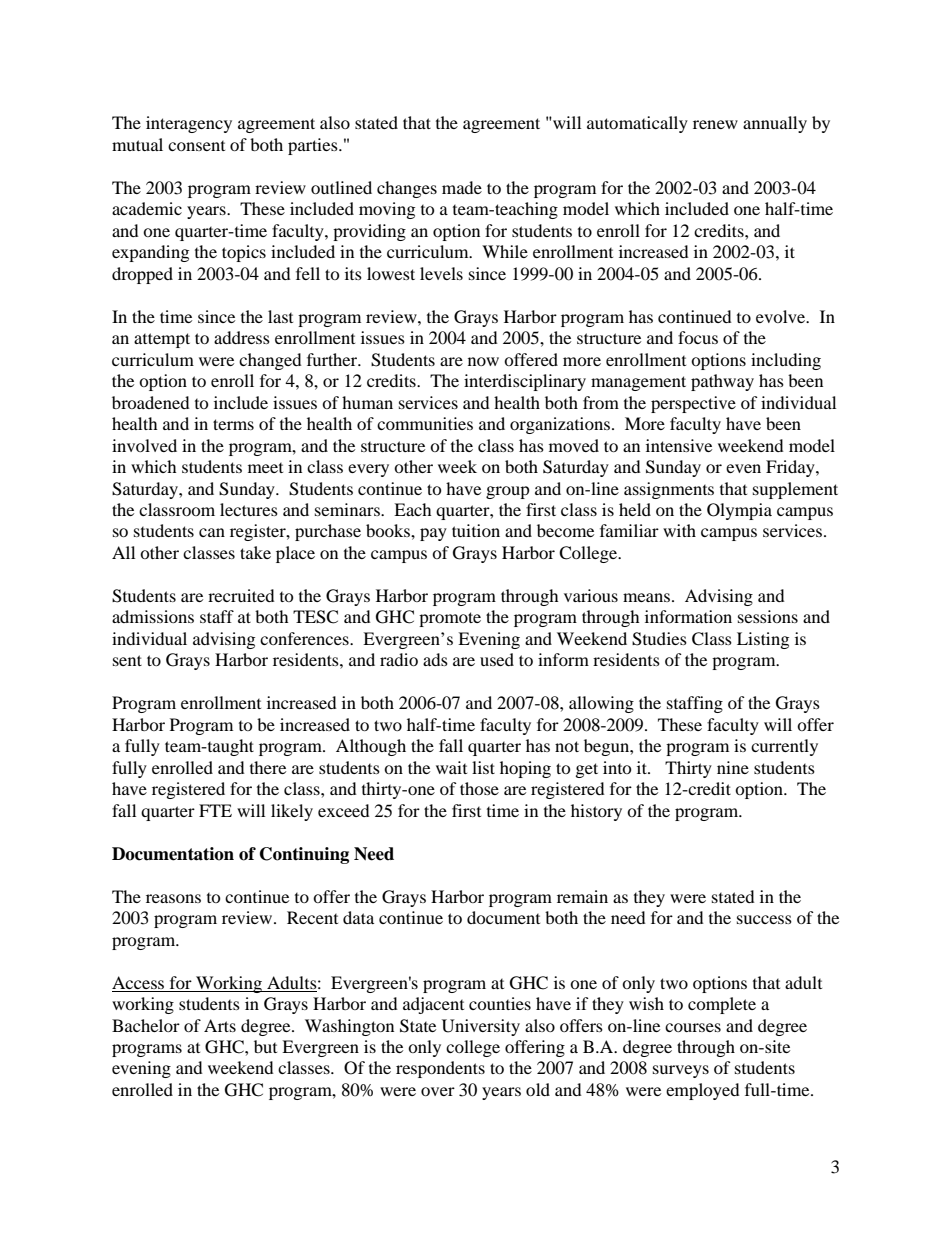 This document has height=1233, width=952. I want to click on intensive, so click(679, 445).
